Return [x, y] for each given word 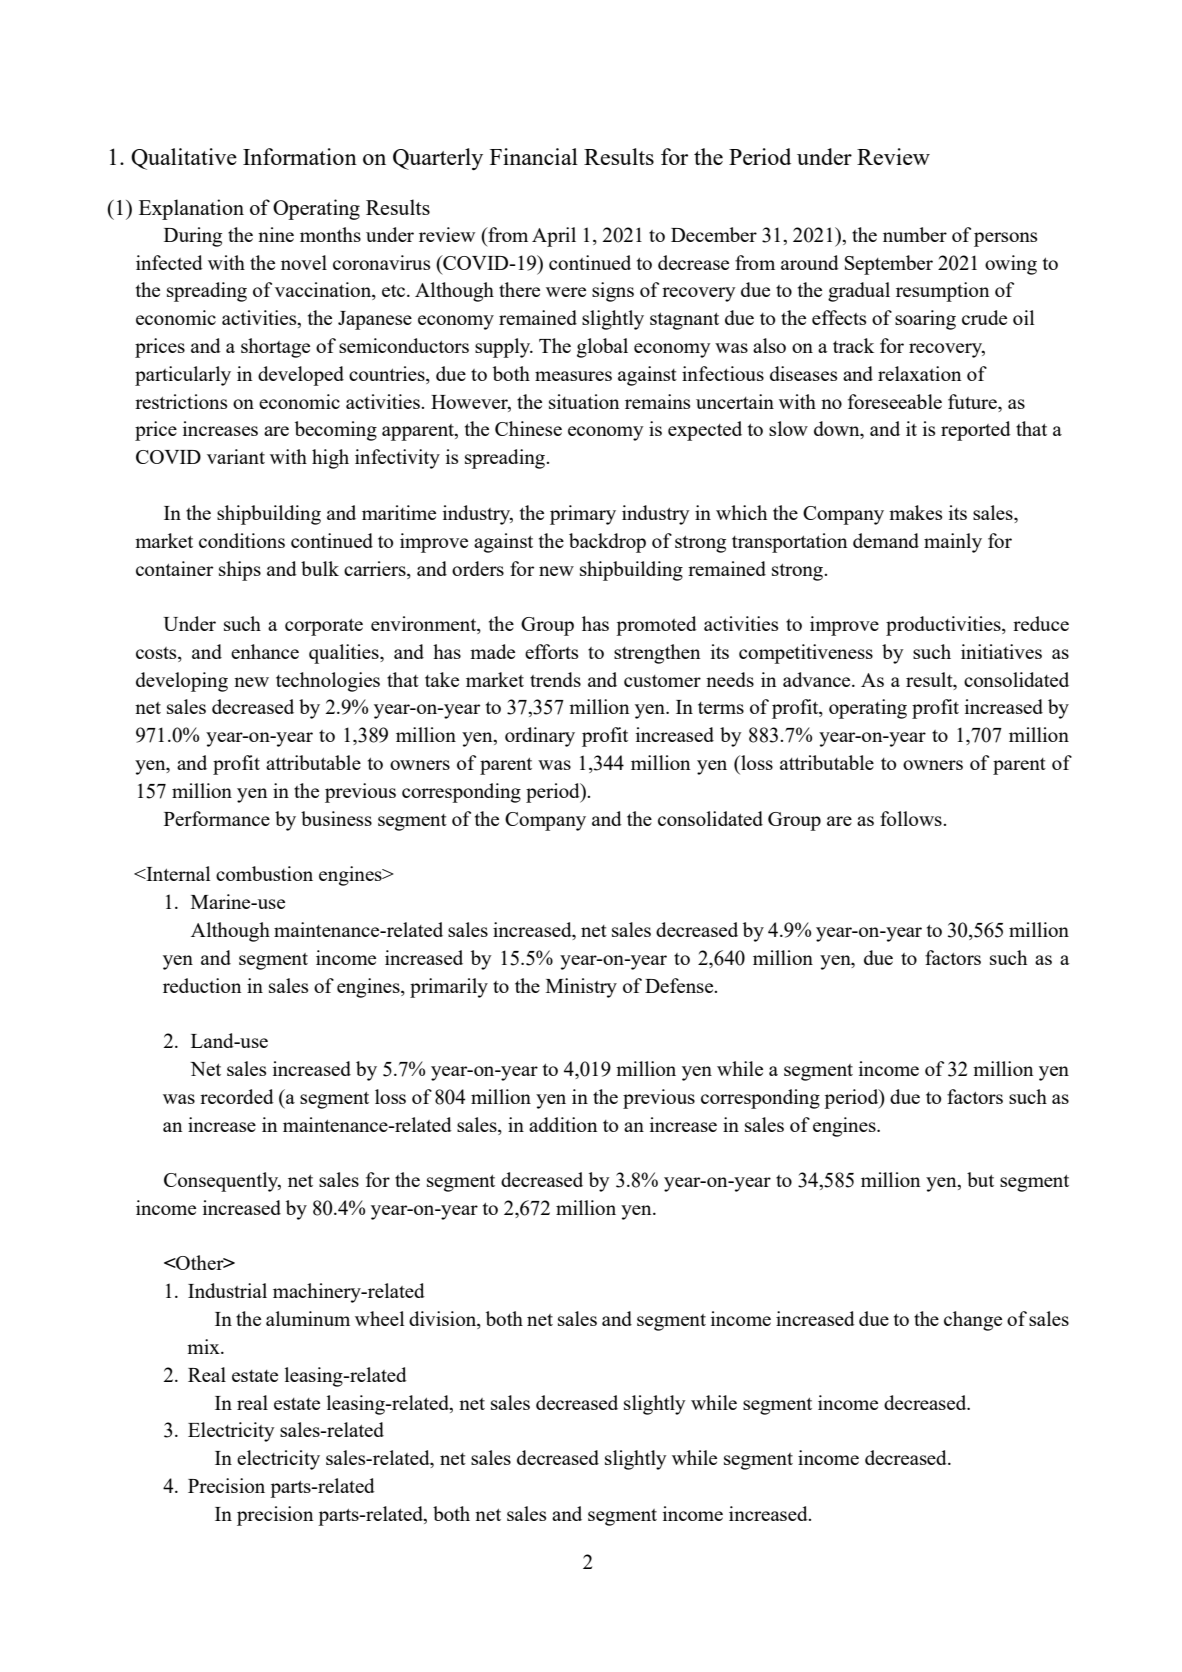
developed [301, 376]
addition [563, 1124]
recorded [237, 1096]
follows [912, 818]
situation [584, 401]
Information [300, 156]
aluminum [308, 1318]
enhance [265, 651]
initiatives [1001, 651]
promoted [656, 626]
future [973, 401]
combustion [264, 873]
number [915, 234]
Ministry [581, 988]
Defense [680, 985]
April [554, 237]
